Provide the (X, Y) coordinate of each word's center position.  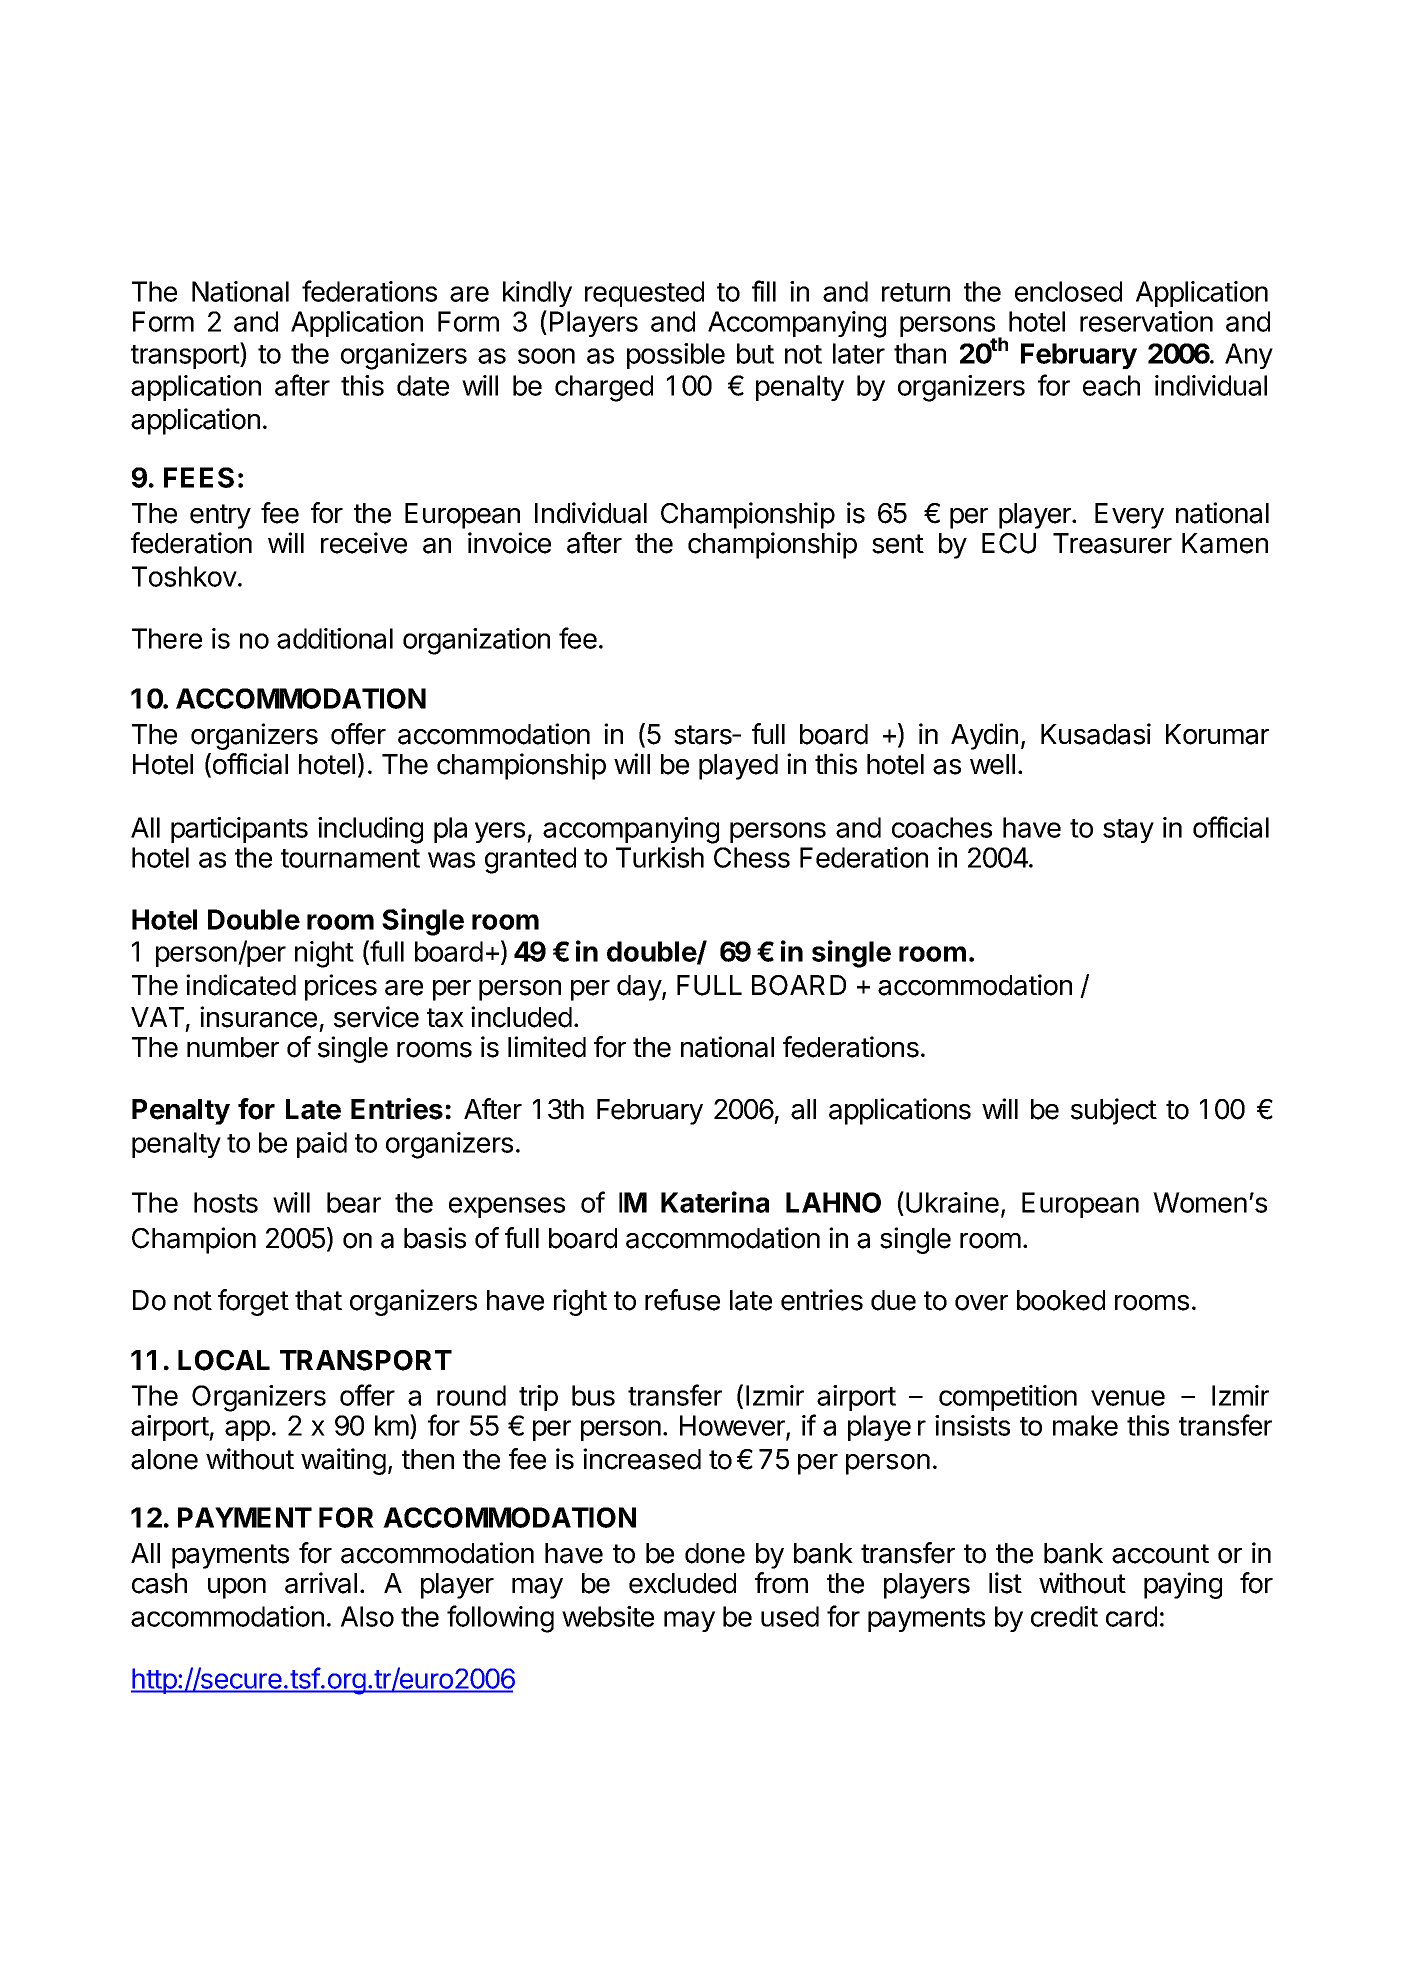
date (423, 385)
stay (1128, 831)
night (324, 954)
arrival (321, 1583)
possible (676, 356)
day (640, 988)
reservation (1146, 321)
